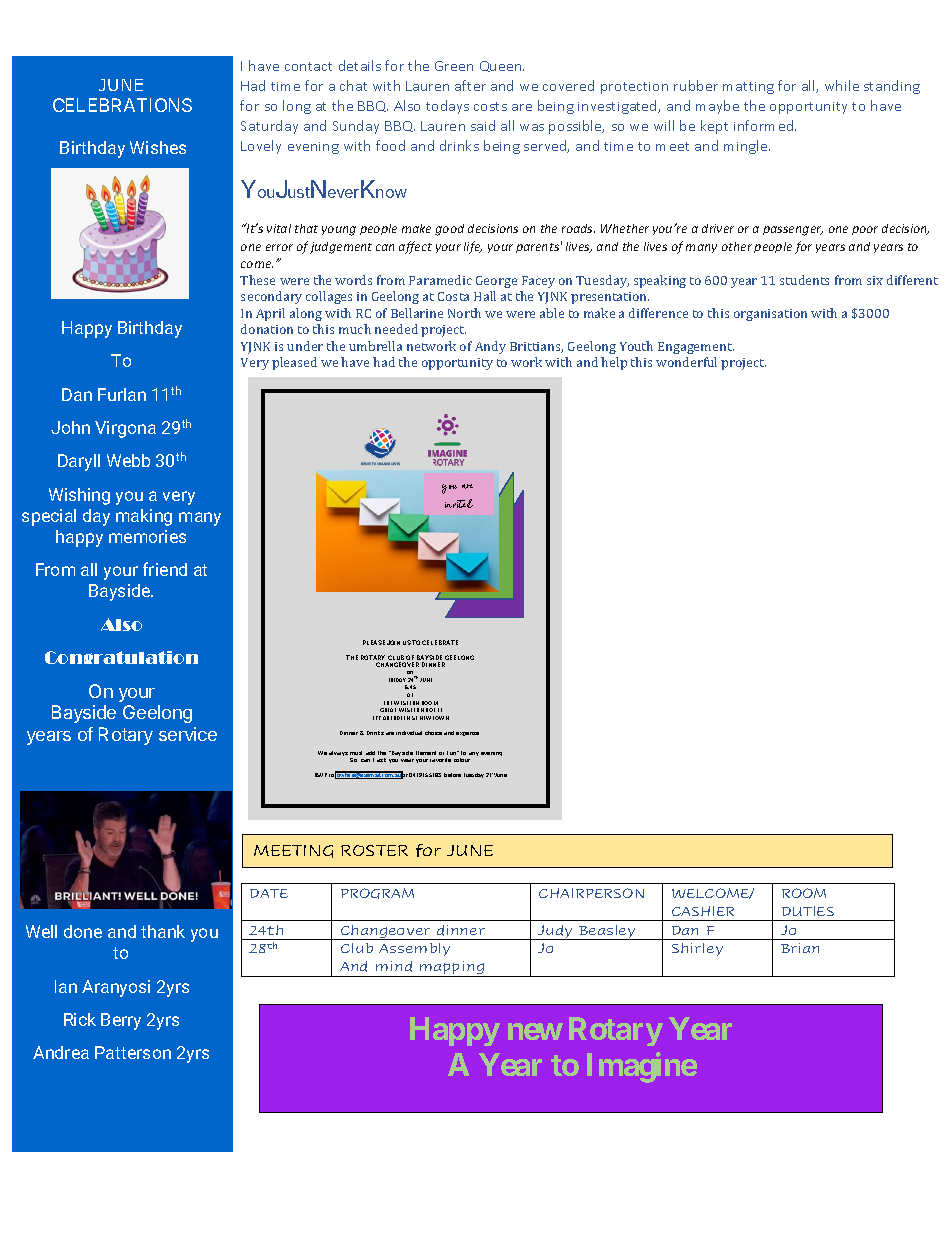 This image has height=1233, width=952. Describe the element at coordinates (121, 1021) in the image. I see `Berry` at that location.
